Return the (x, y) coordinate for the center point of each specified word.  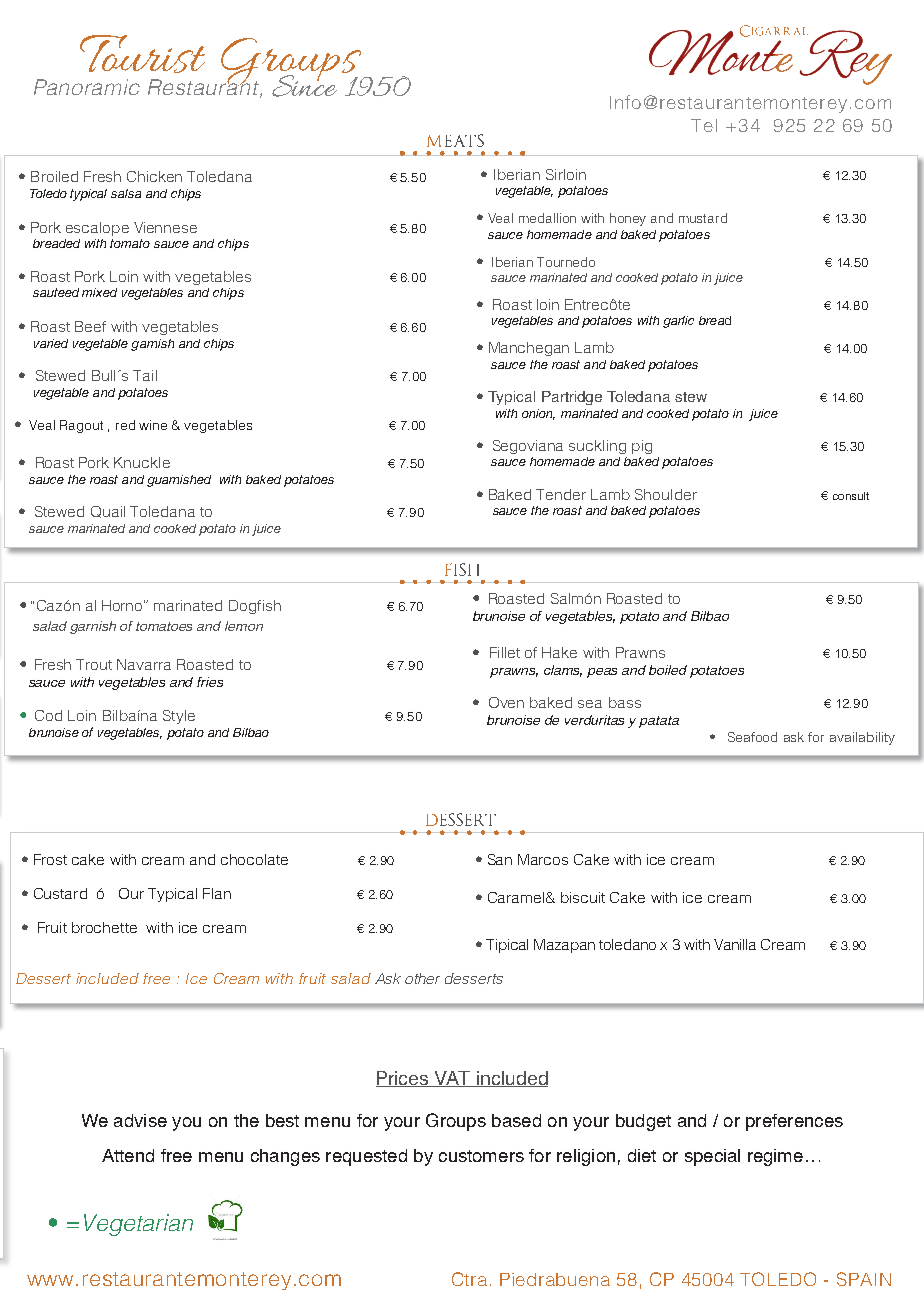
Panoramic (87, 87)
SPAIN (864, 1279)
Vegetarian (138, 1225)
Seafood (752, 737)
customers (481, 1156)
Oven (506, 702)
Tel (704, 125)
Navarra (144, 664)
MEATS (455, 140)
